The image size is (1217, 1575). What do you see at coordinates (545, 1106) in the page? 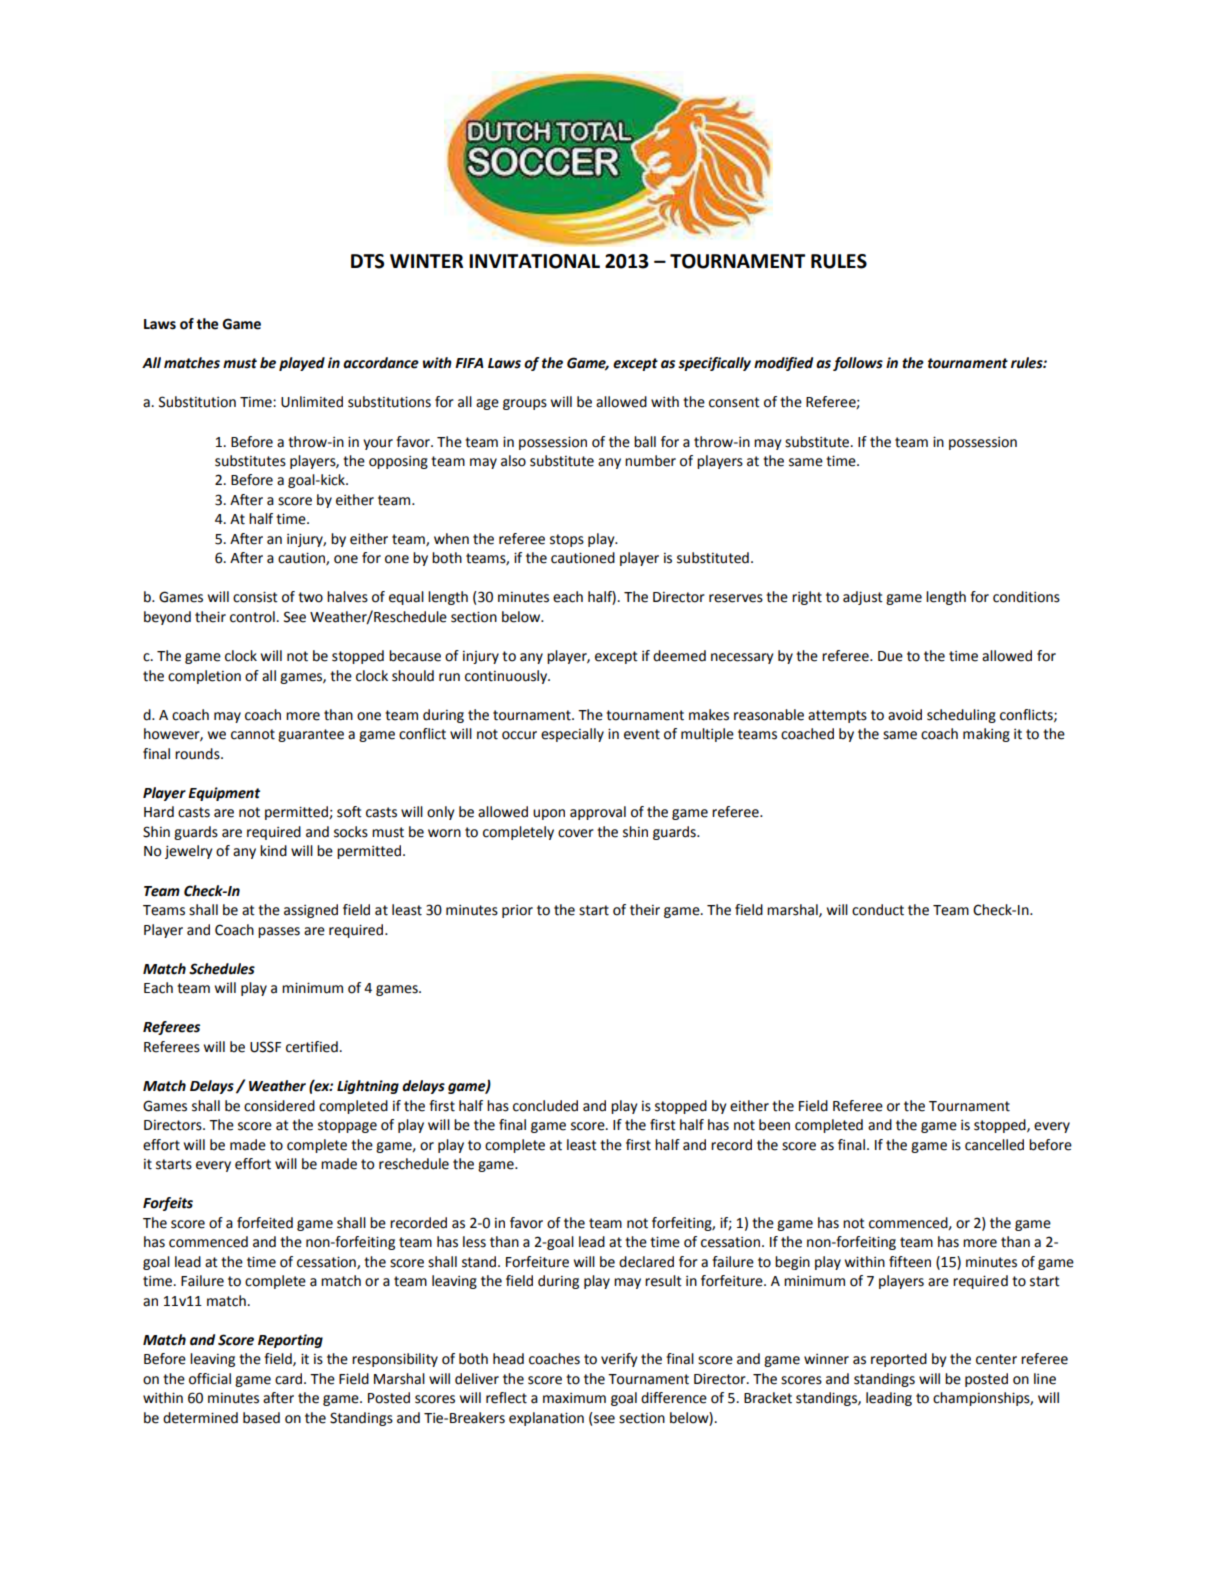
I see `concluded` at bounding box center [545, 1106].
